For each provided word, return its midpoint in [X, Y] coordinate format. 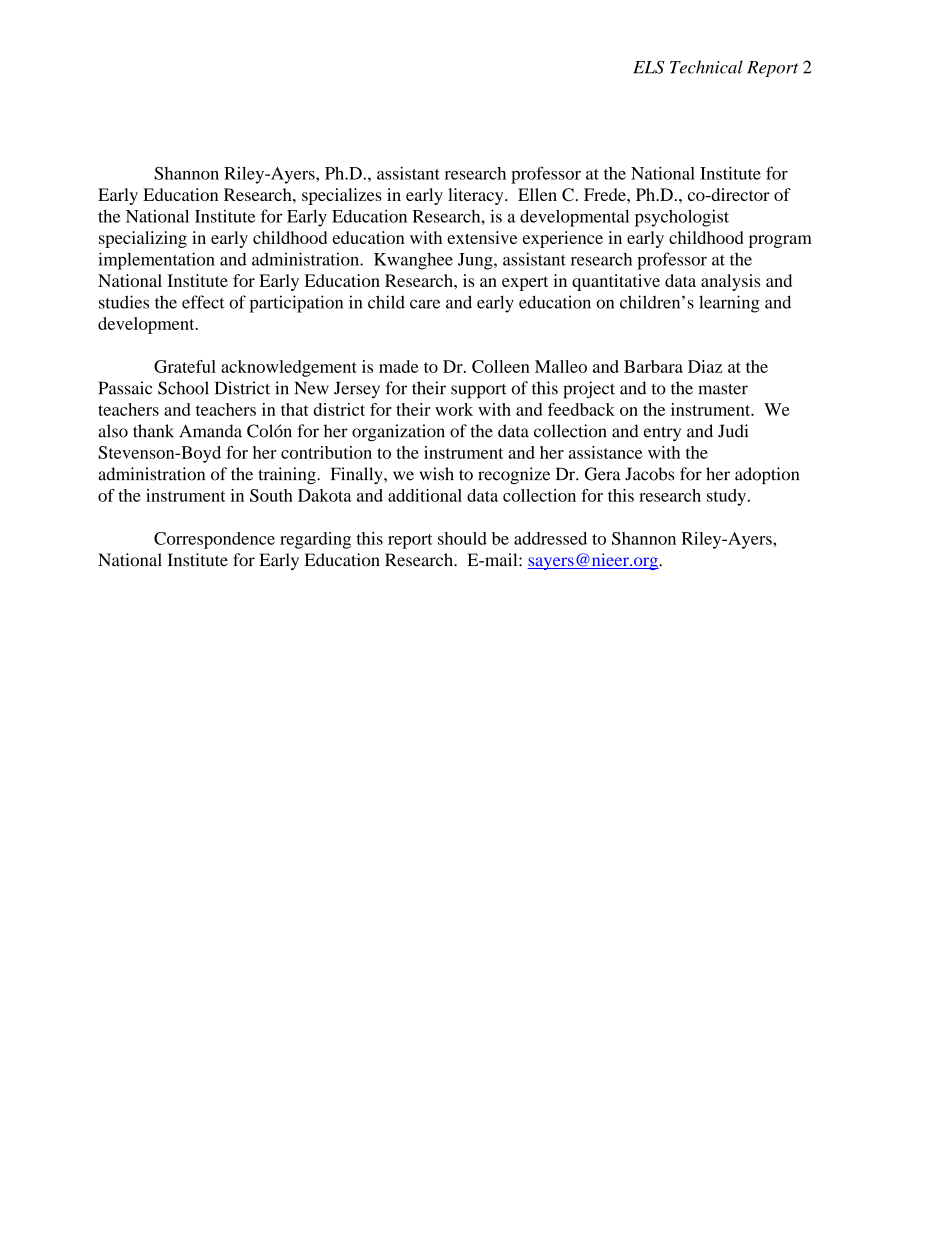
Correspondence [214, 540]
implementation [156, 261]
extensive [482, 237]
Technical [706, 67]
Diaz [705, 366]
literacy [477, 196]
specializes [342, 196]
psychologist [682, 218]
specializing [143, 239]
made [398, 366]
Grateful [185, 366]
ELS [649, 67]
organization [398, 433]
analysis [730, 282]
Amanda [210, 431]
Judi [733, 431]
